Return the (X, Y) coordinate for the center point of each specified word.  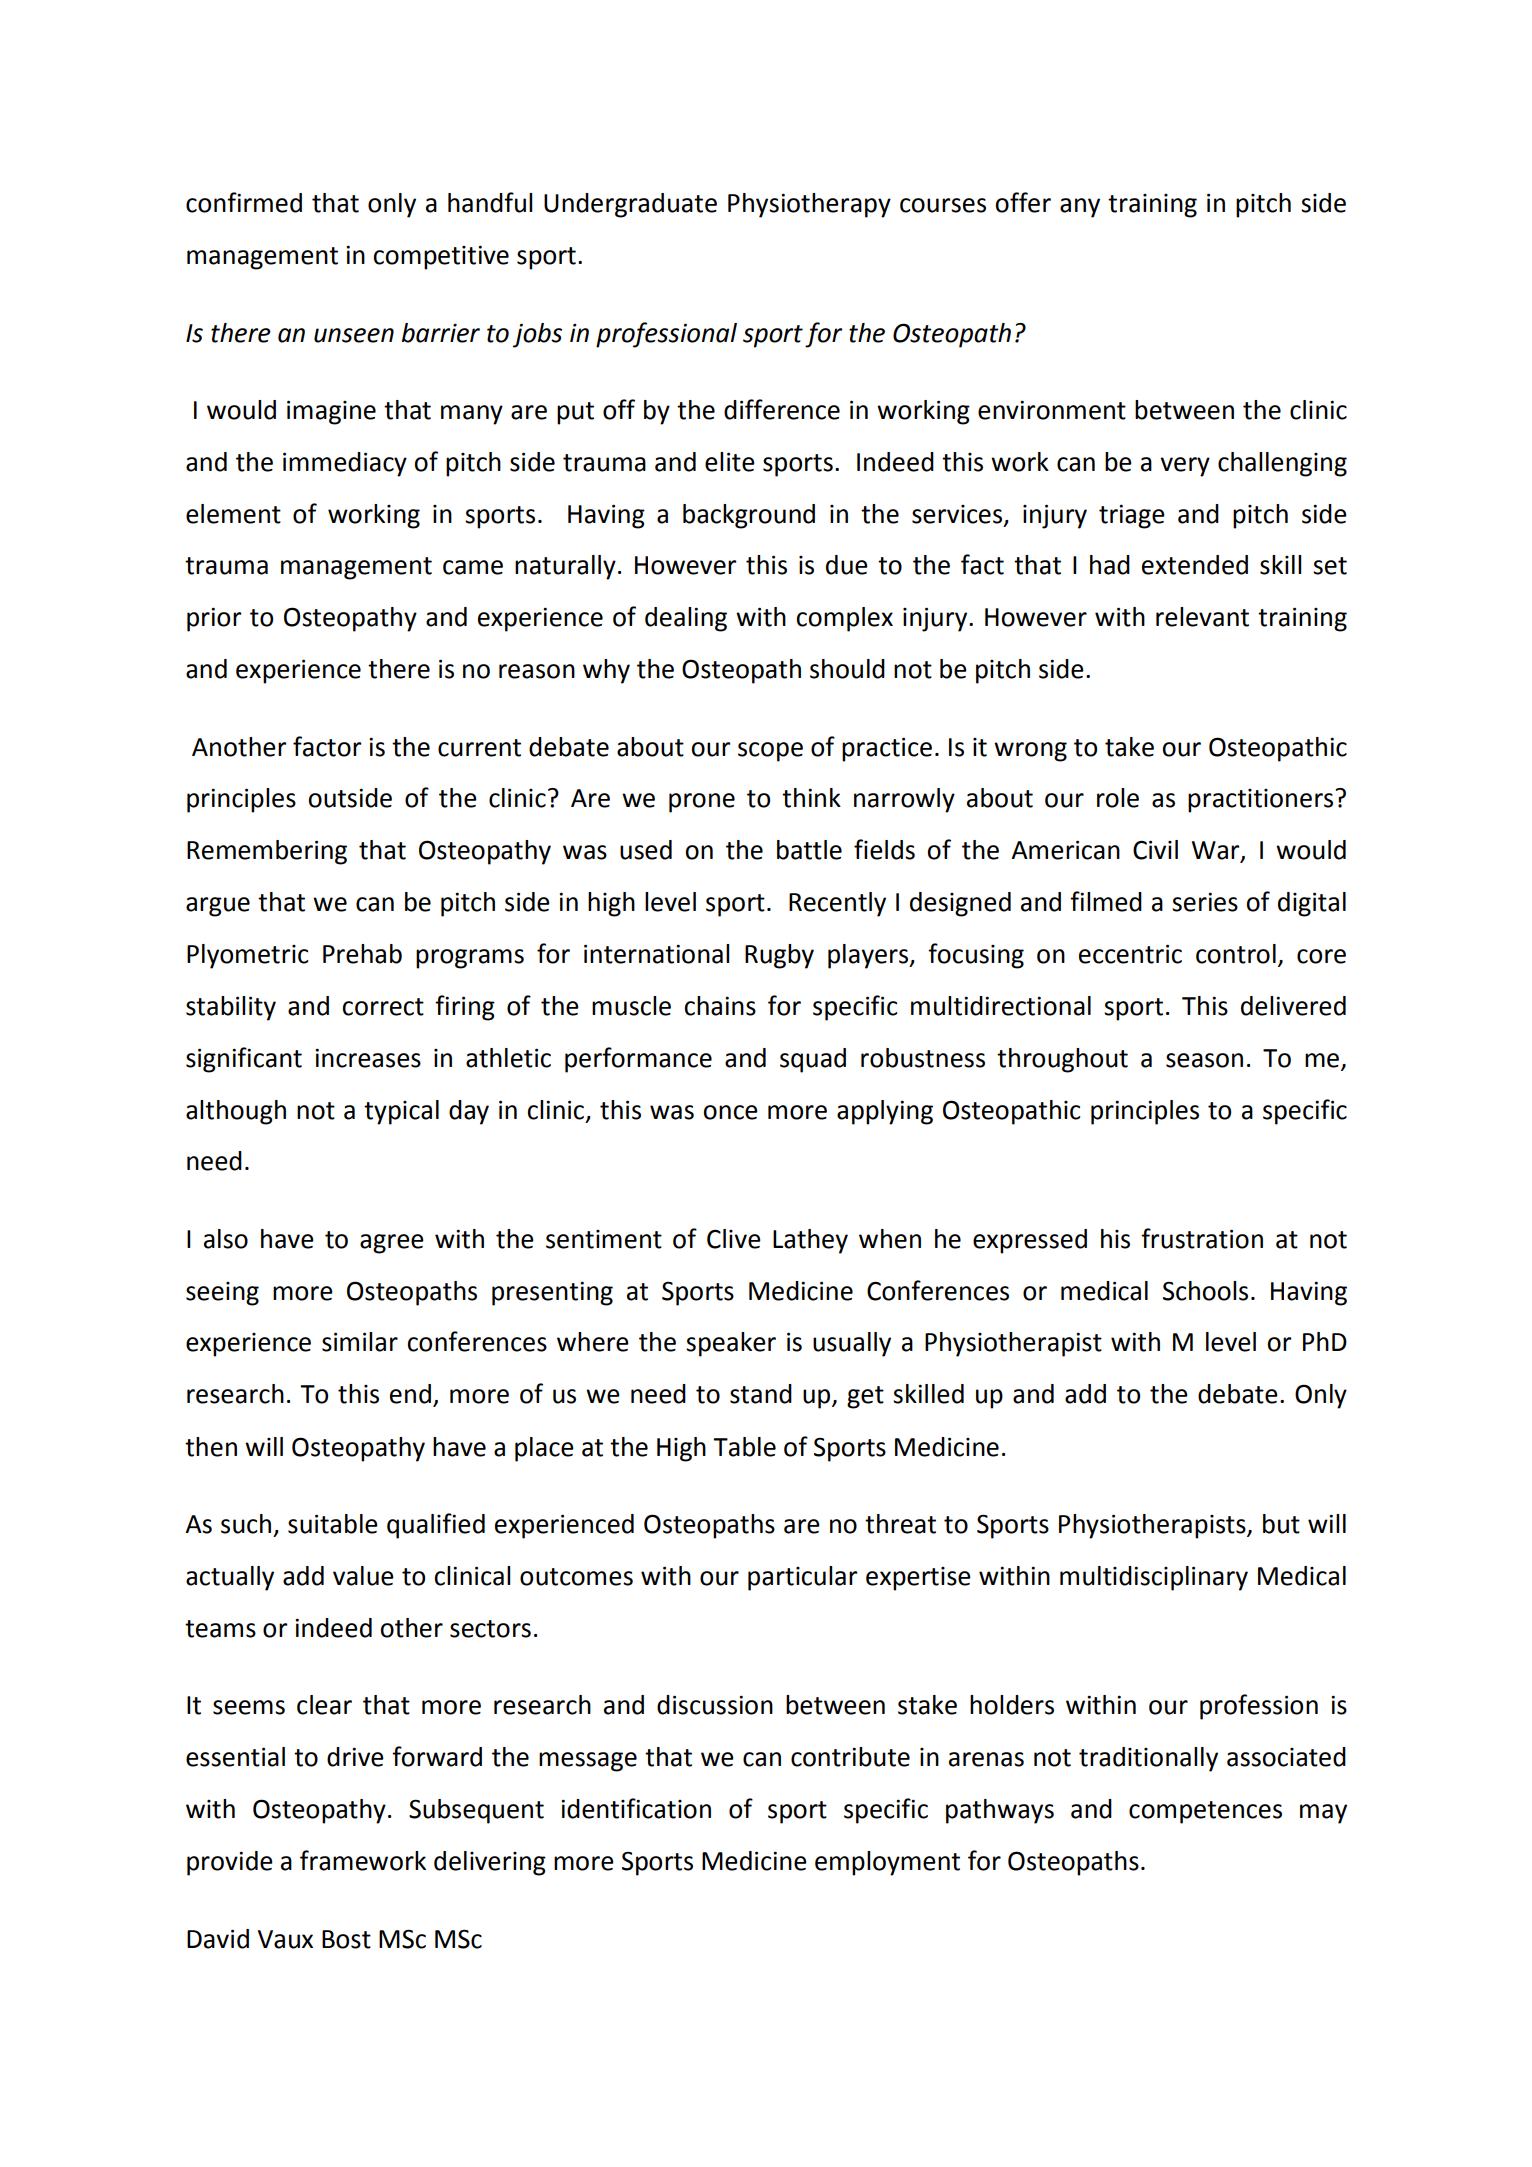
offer (1023, 202)
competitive (441, 257)
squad (813, 1060)
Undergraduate (630, 205)
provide (230, 1863)
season (1204, 1060)
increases (368, 1058)
